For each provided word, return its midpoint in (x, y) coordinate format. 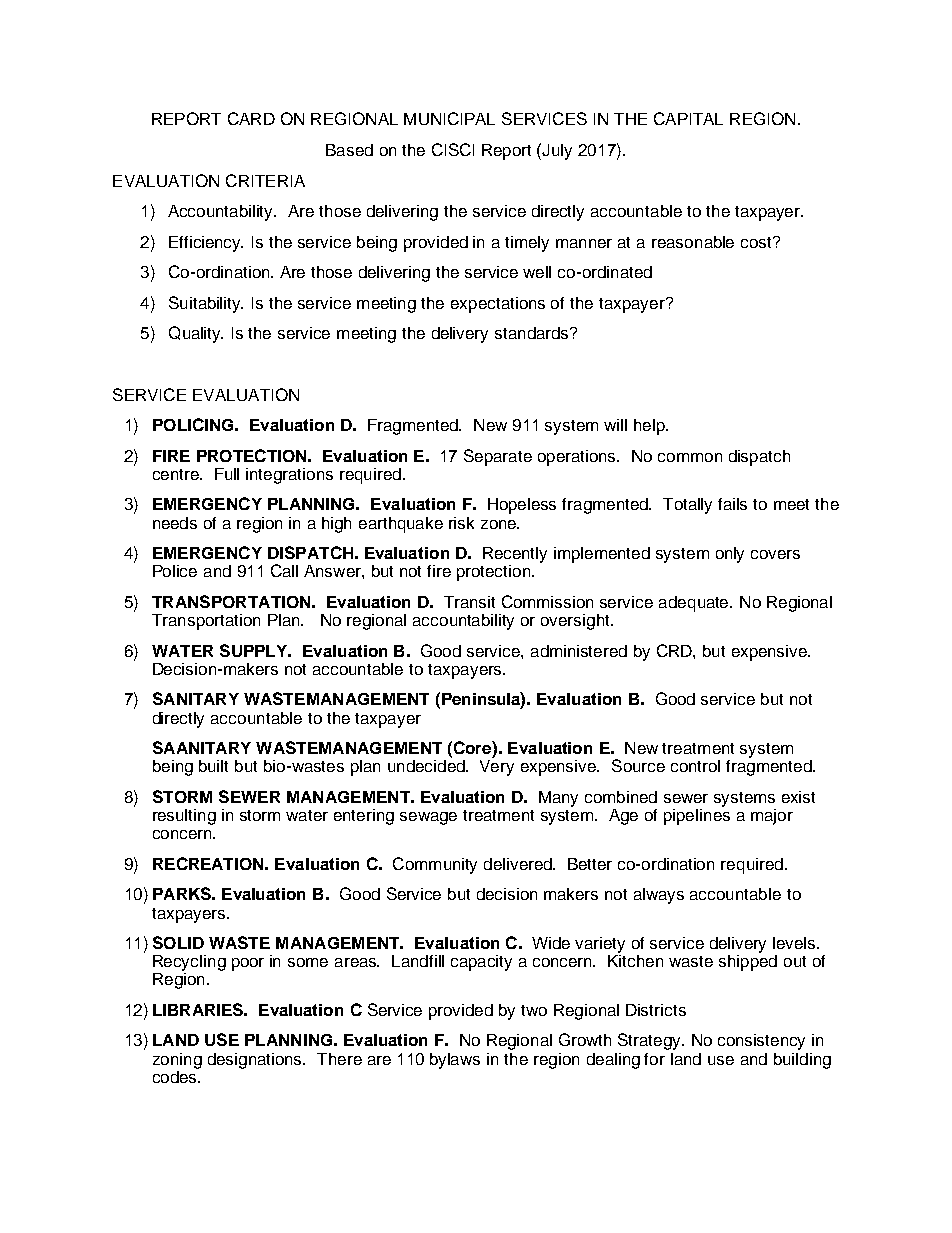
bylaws (455, 1061)
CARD (251, 118)
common (690, 457)
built (213, 766)
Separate (498, 457)
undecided (427, 766)
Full (227, 474)
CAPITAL (688, 118)
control (695, 766)
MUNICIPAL (449, 118)
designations (256, 1061)
